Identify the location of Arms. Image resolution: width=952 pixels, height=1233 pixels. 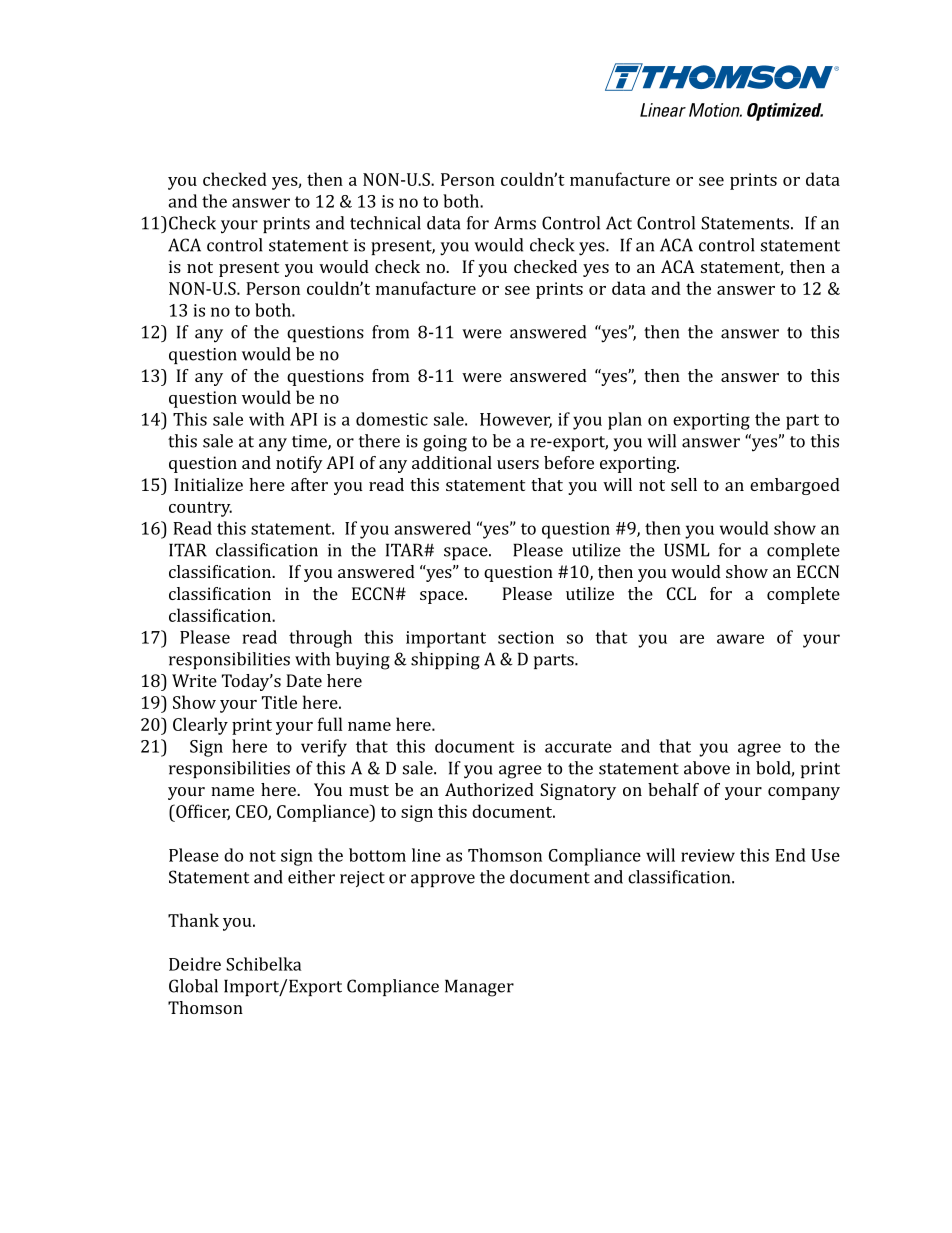
(515, 223).
